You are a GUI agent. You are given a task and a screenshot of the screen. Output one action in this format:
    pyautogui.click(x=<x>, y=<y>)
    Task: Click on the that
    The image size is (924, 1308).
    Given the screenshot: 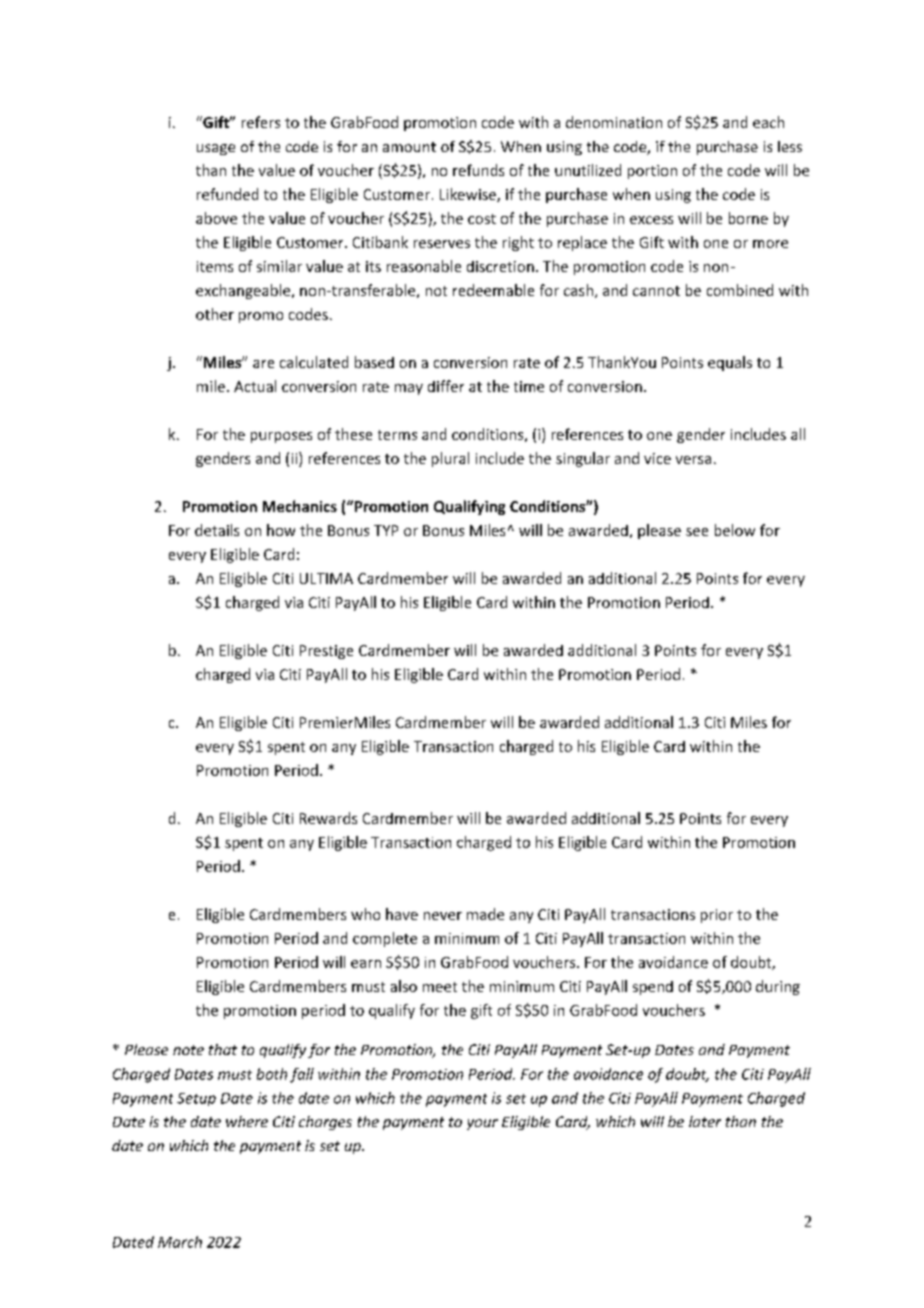 What is the action you would take?
    pyautogui.click(x=223, y=1049)
